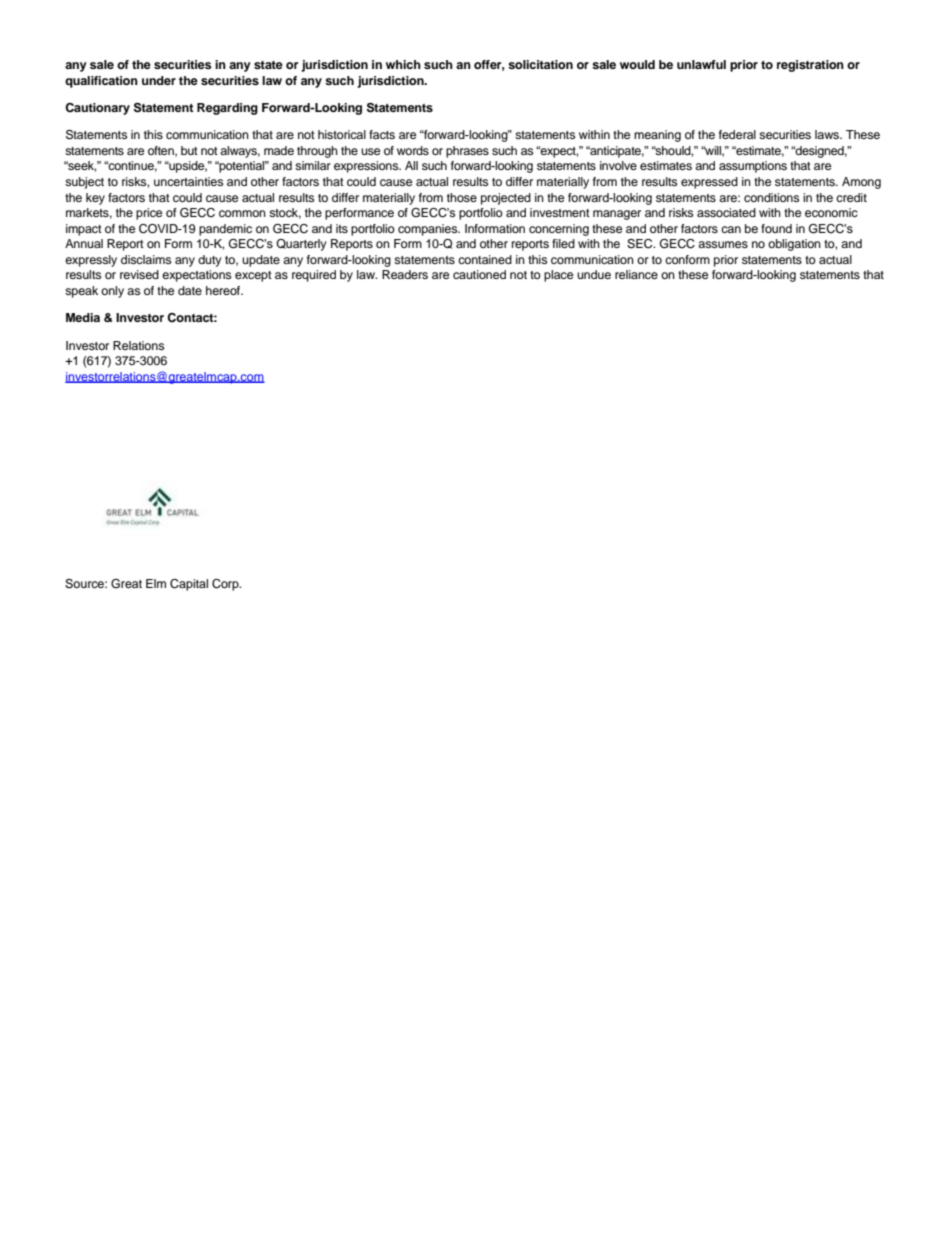 Image resolution: width=952 pixels, height=1233 pixels. I want to click on Corp, so click(226, 585).
